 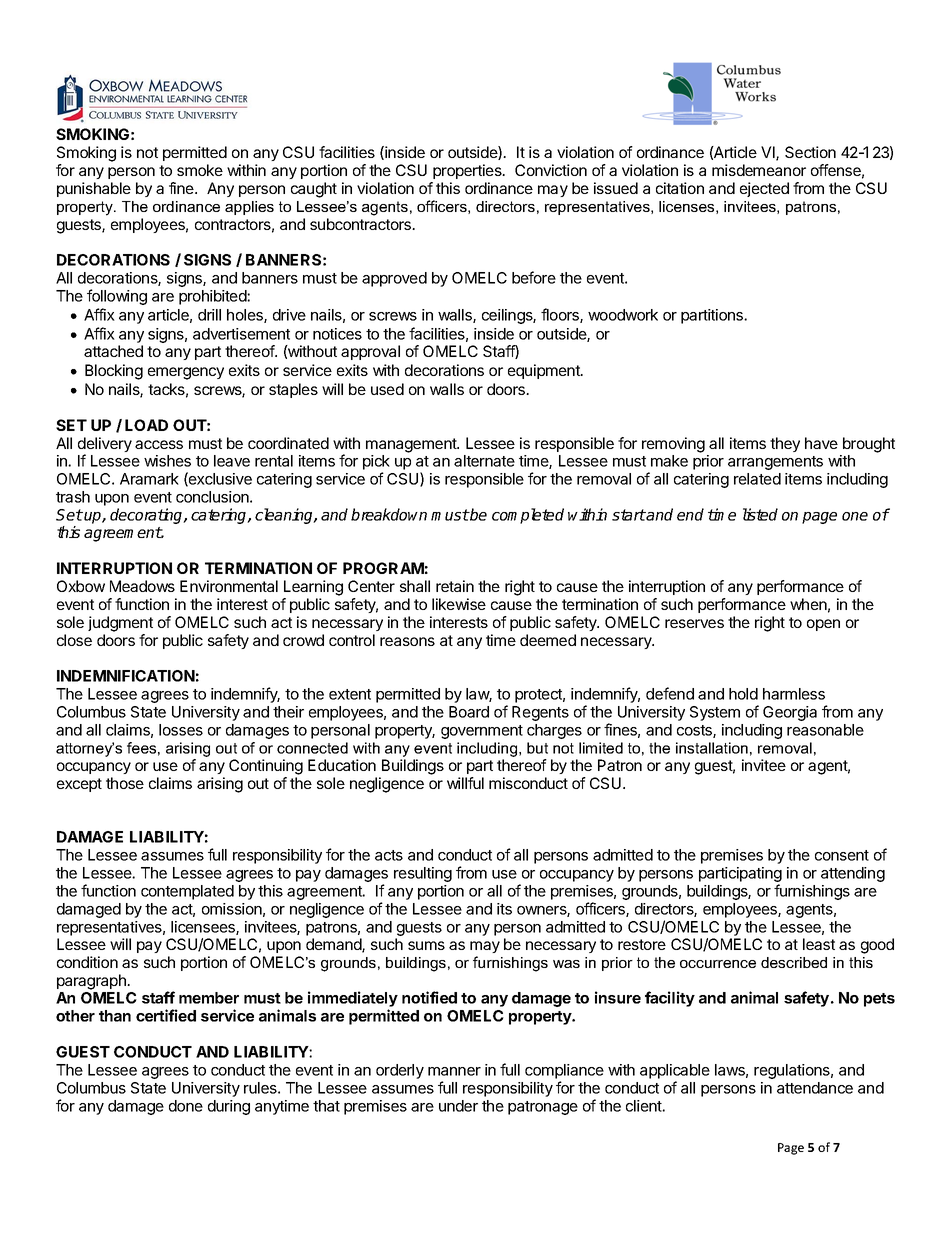 I want to click on attendance, so click(x=815, y=1088).
